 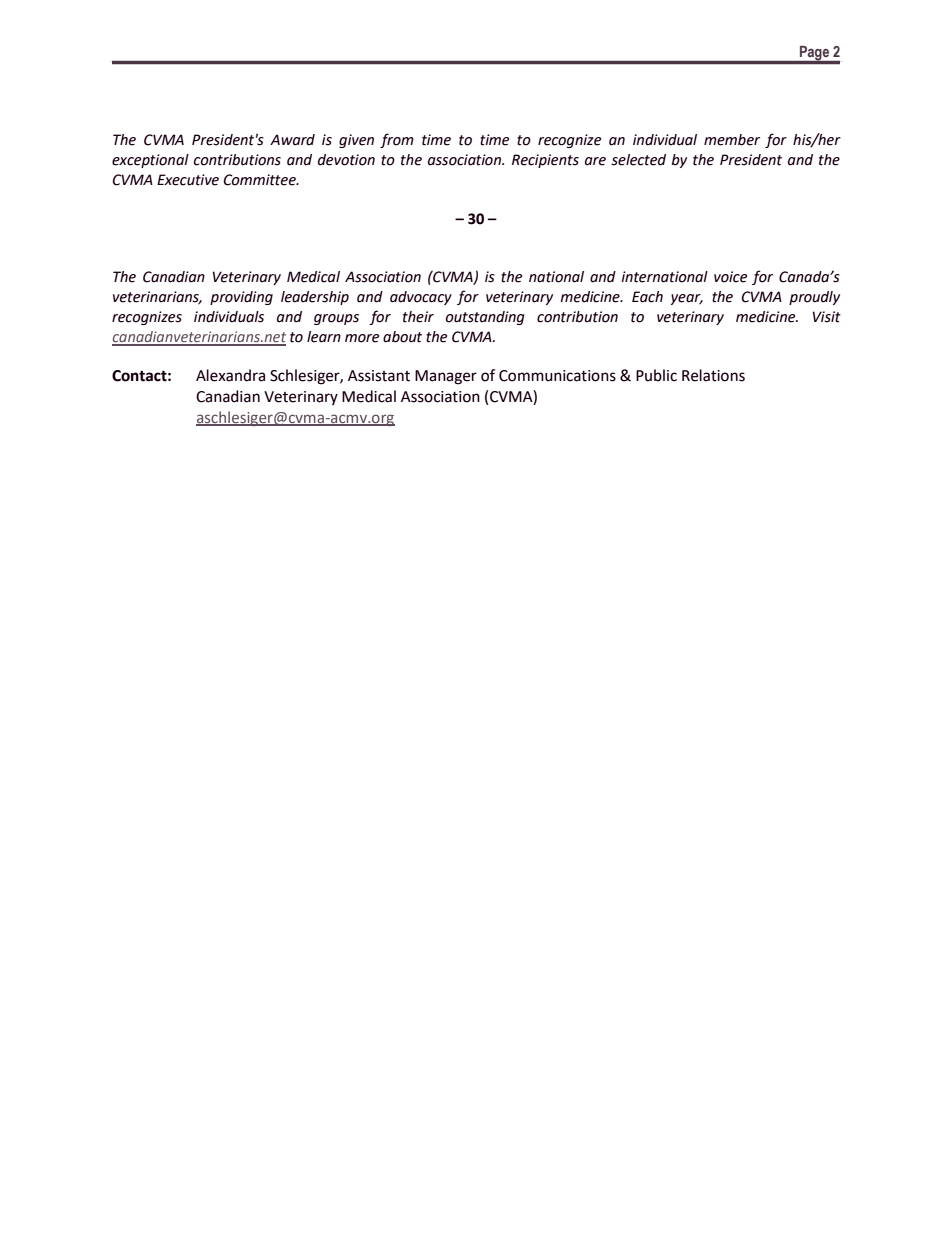 What do you see at coordinates (730, 277) in the screenshot?
I see `voice` at bounding box center [730, 277].
